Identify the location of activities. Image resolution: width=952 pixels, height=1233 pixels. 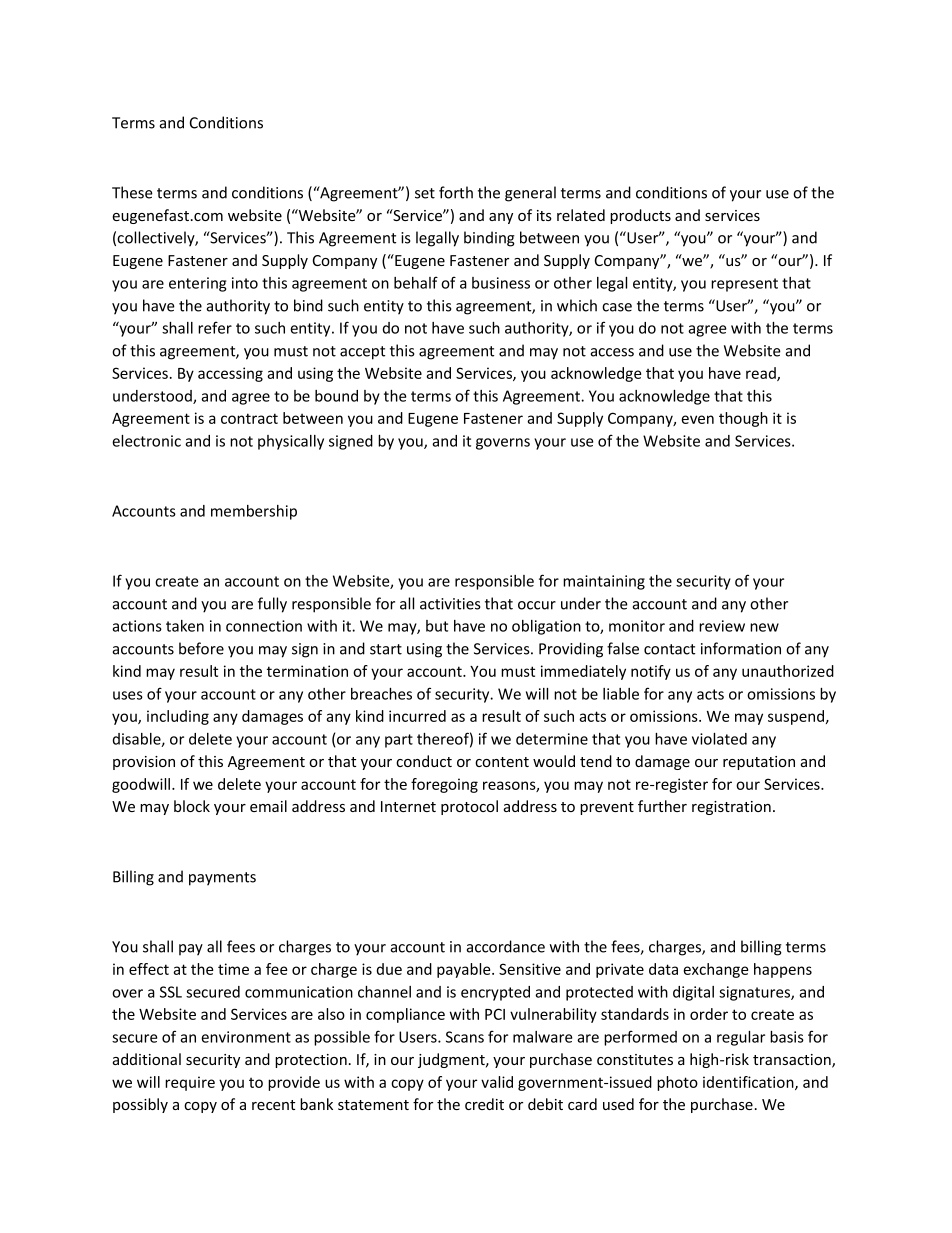
(450, 604).
